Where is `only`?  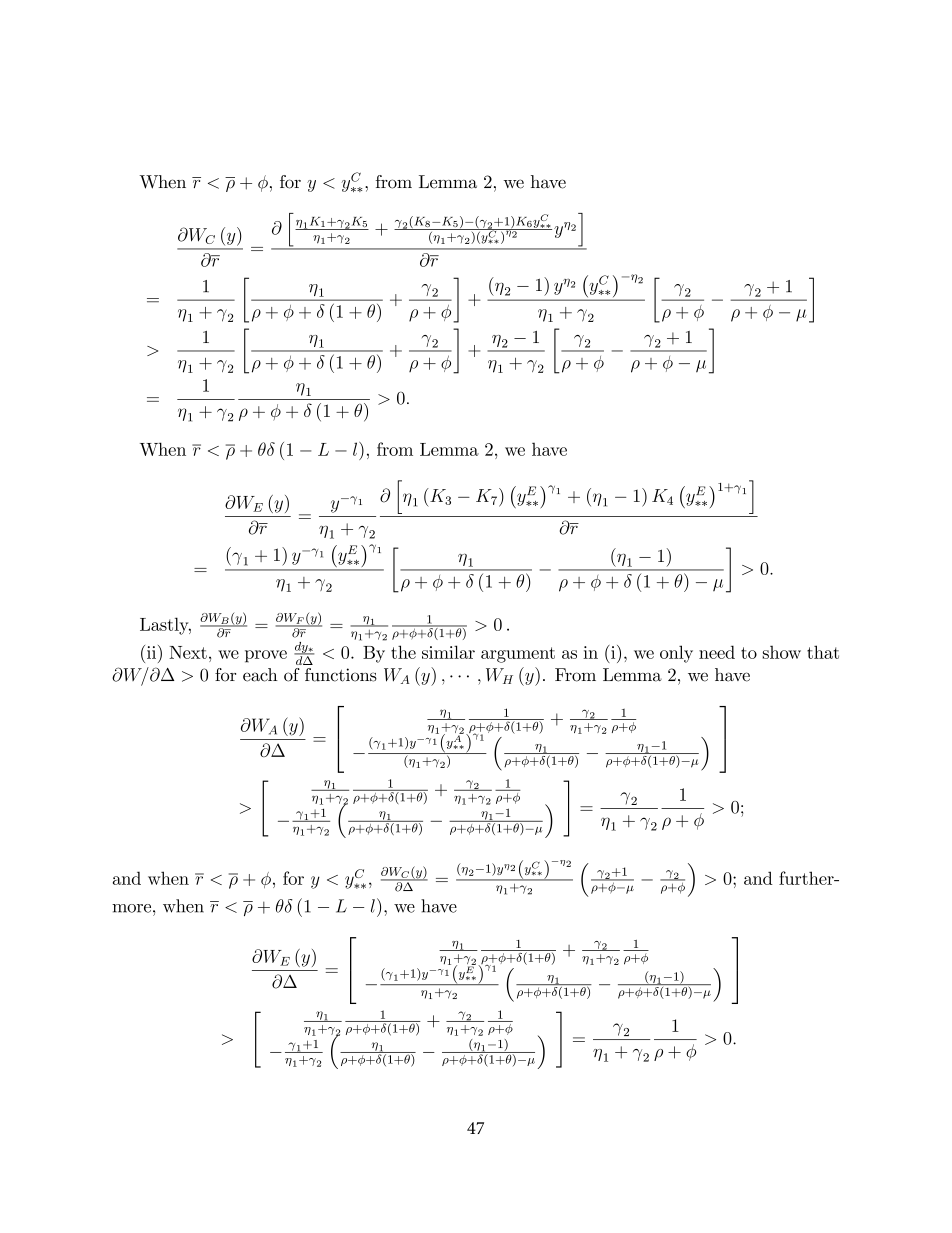 only is located at coordinates (676, 654).
